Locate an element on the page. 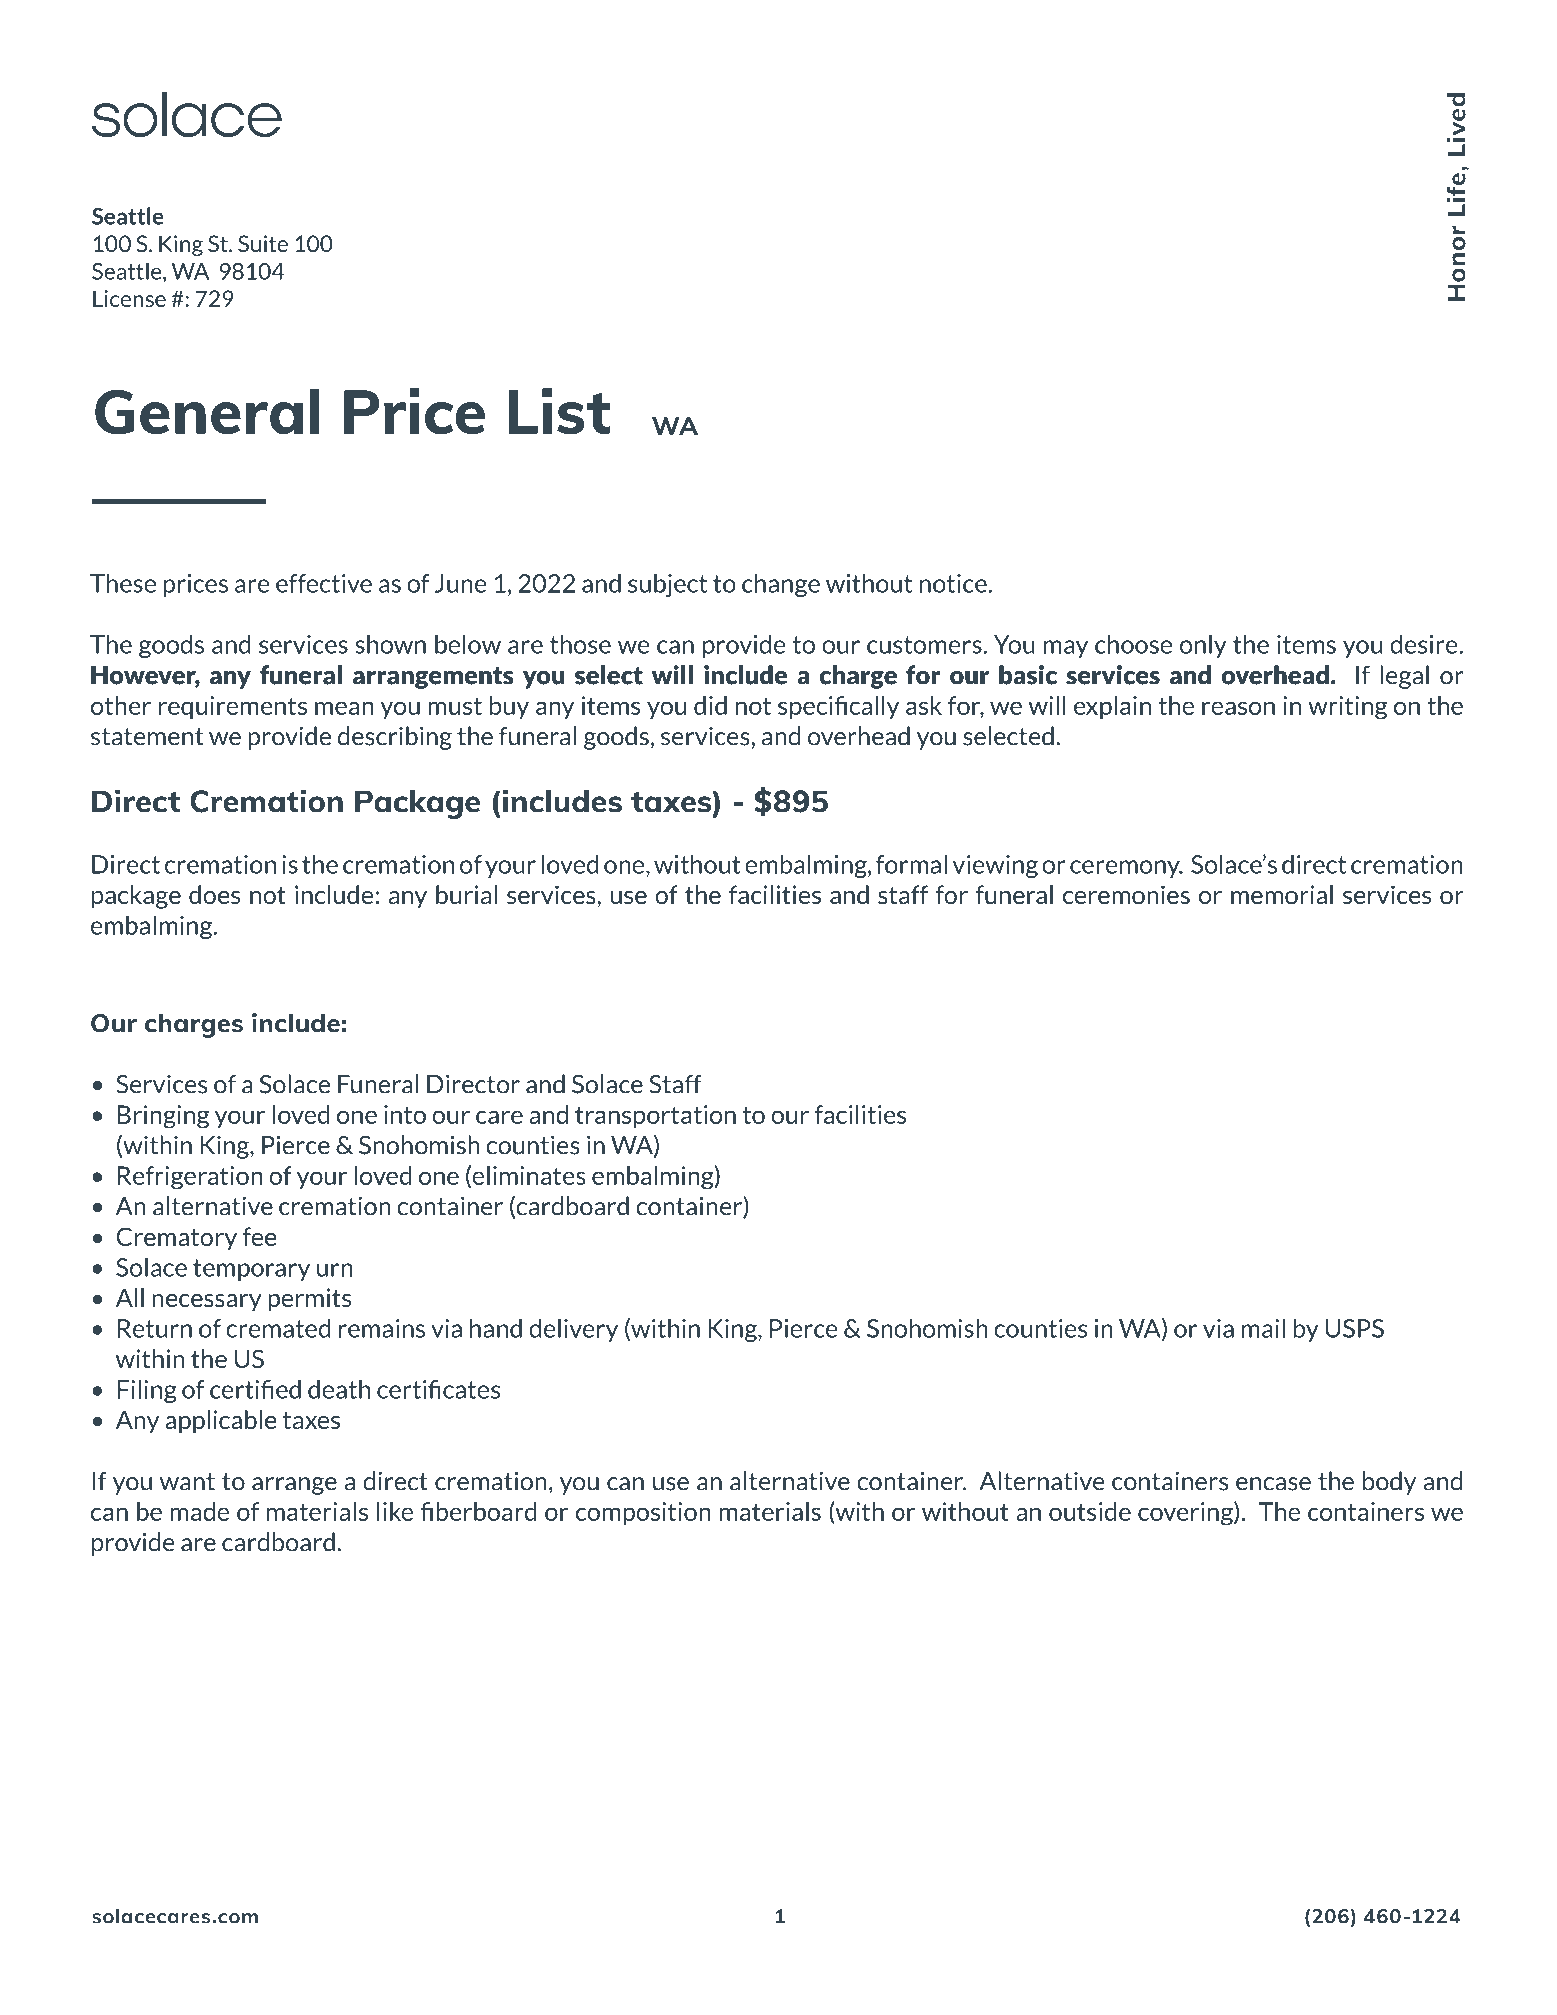  reason is located at coordinates (1238, 708).
